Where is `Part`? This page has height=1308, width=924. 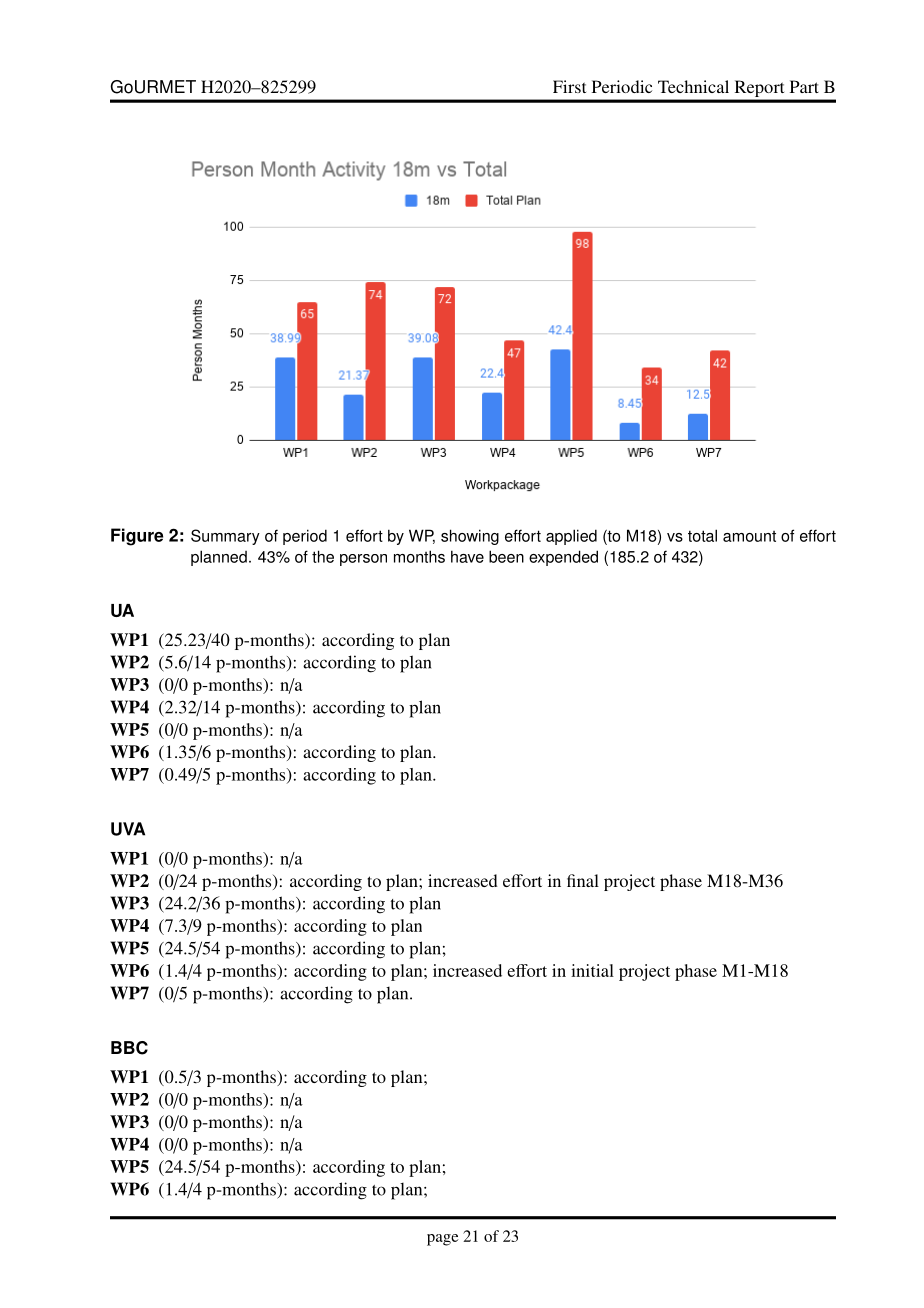
Part is located at coordinates (804, 86).
